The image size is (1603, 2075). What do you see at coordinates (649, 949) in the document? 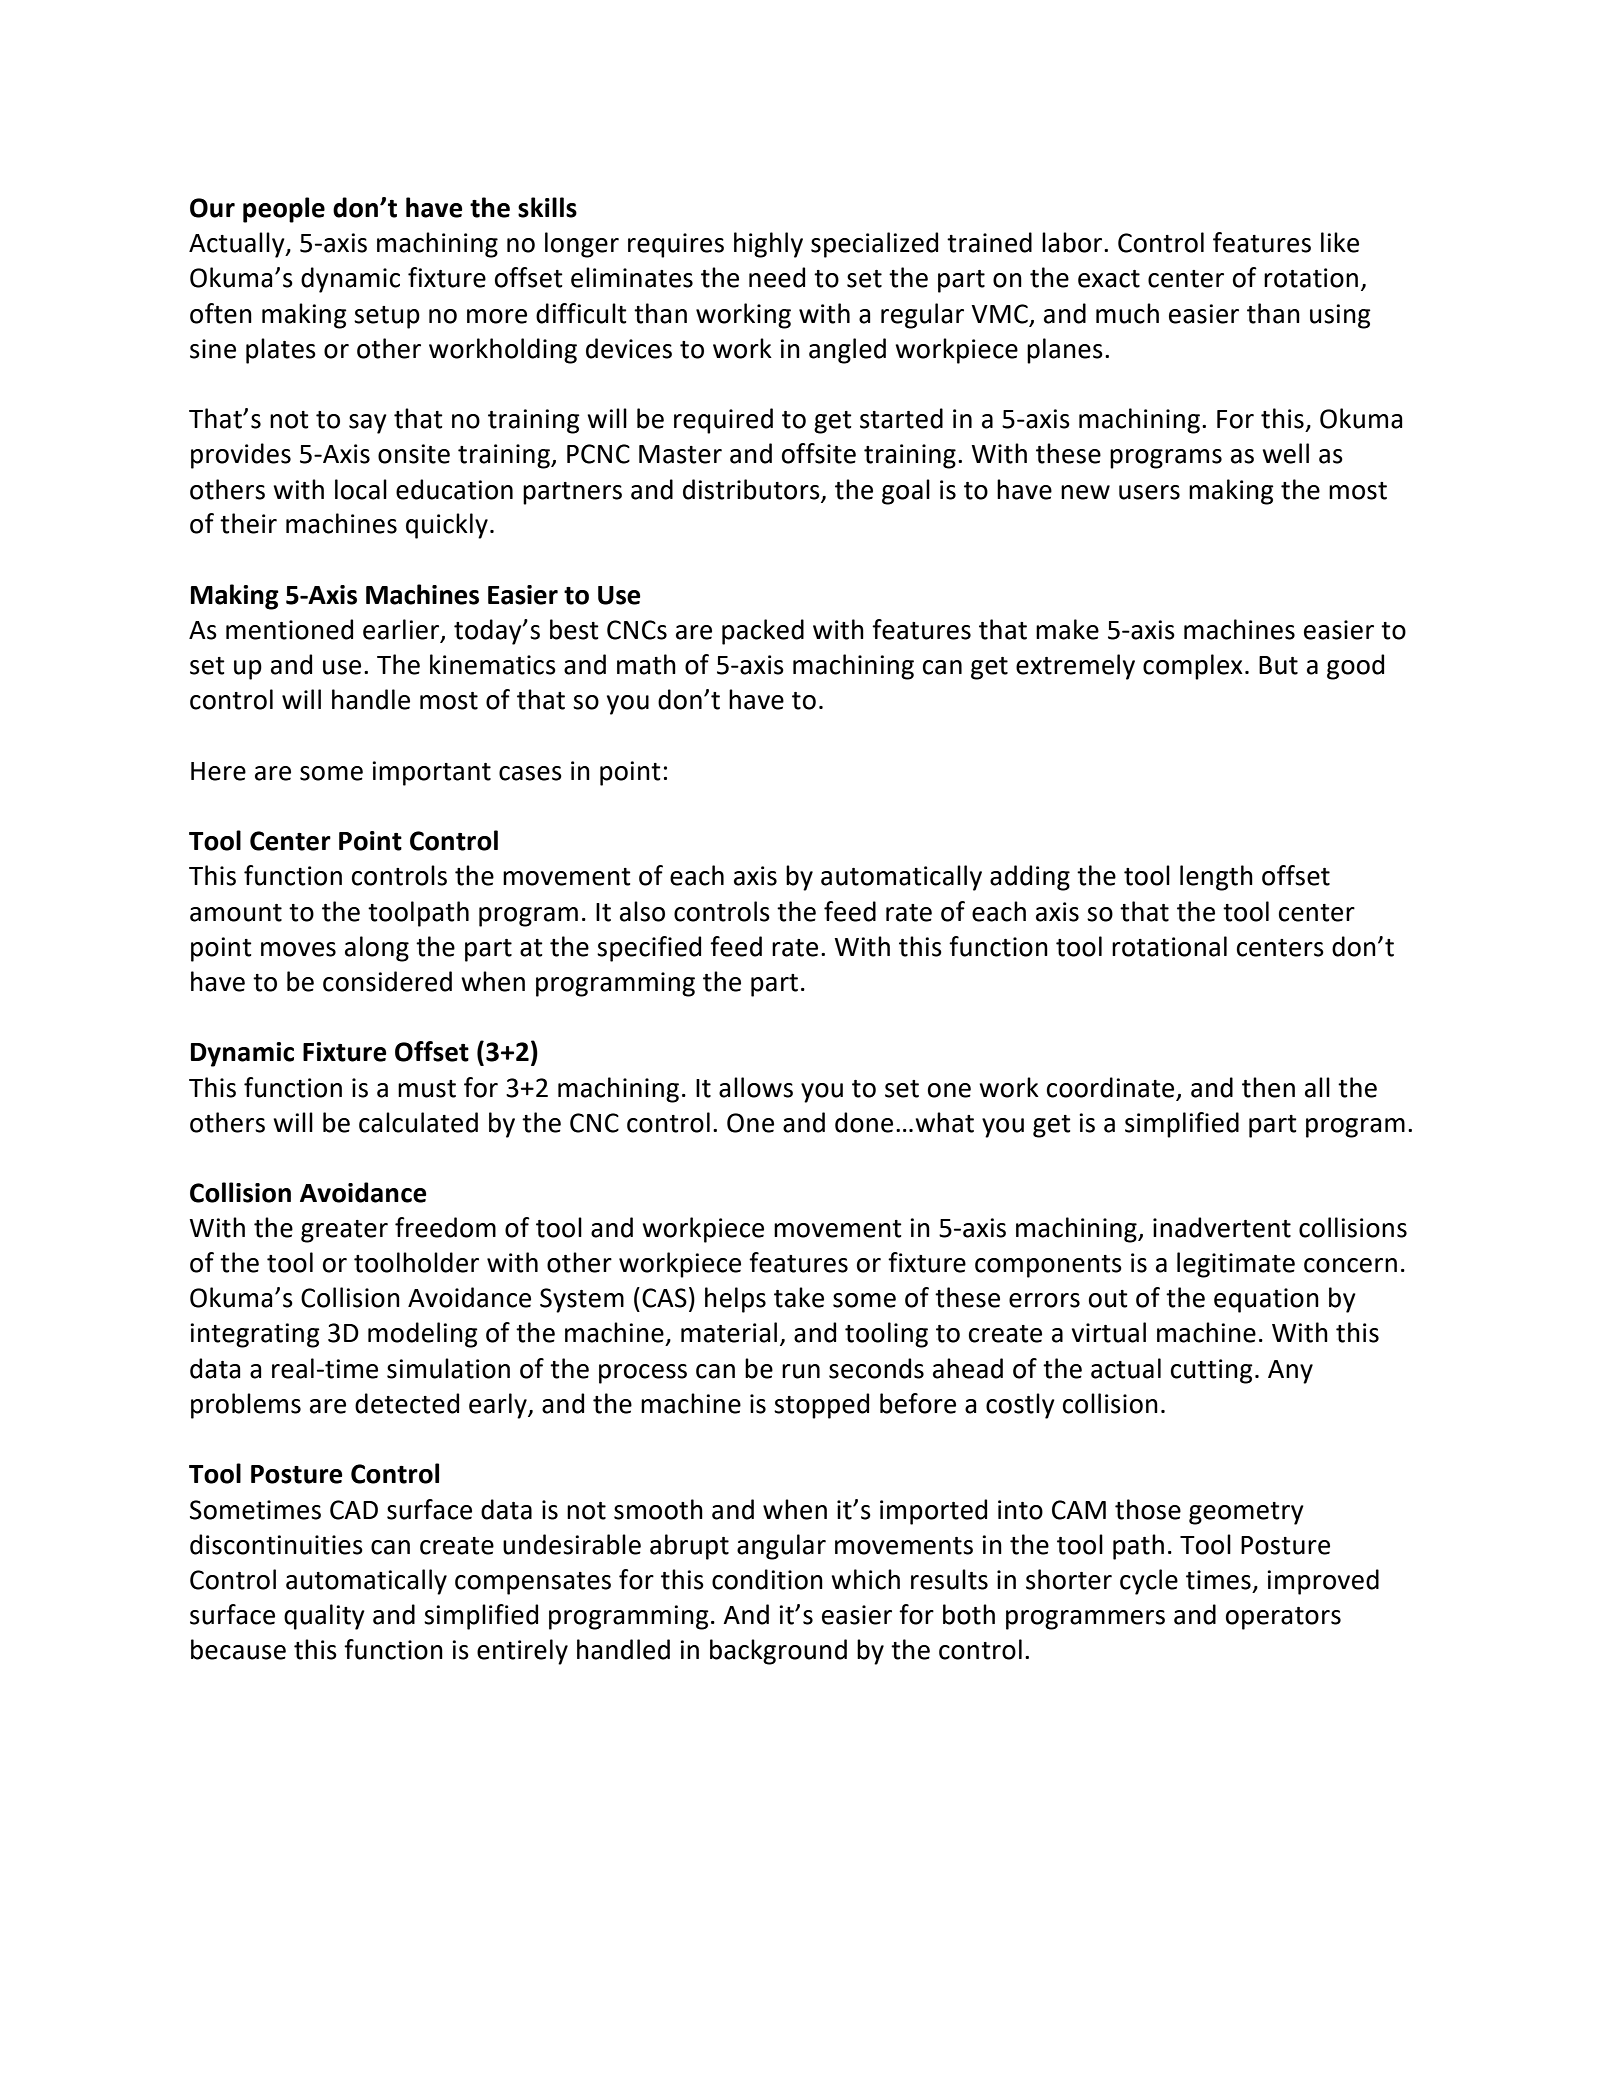
I see `specified` at bounding box center [649, 949].
